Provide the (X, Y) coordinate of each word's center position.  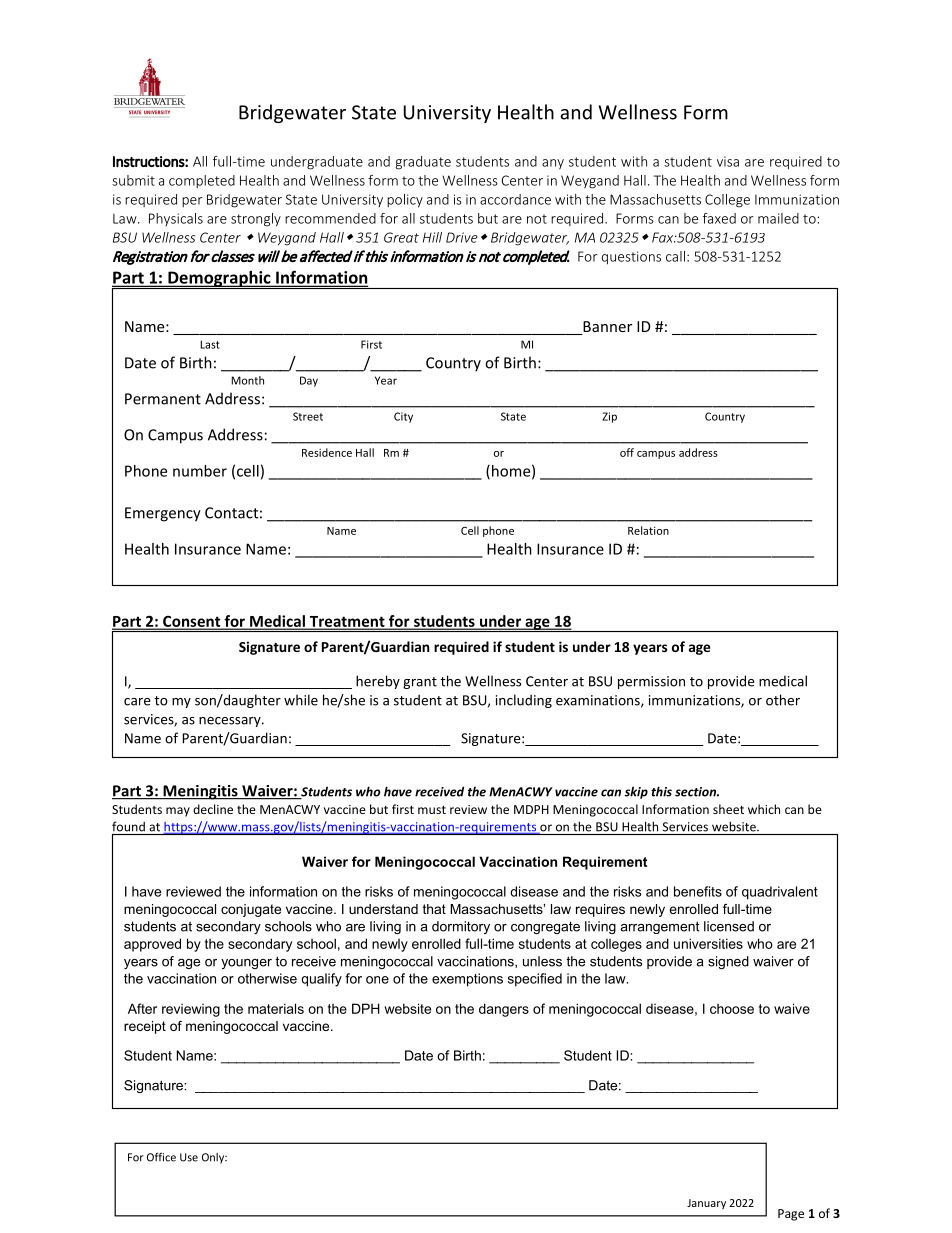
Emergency (163, 514)
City (403, 417)
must (432, 810)
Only (214, 1158)
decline (213, 809)
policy (405, 201)
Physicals (176, 219)
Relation (648, 530)
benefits (698, 891)
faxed (719, 218)
